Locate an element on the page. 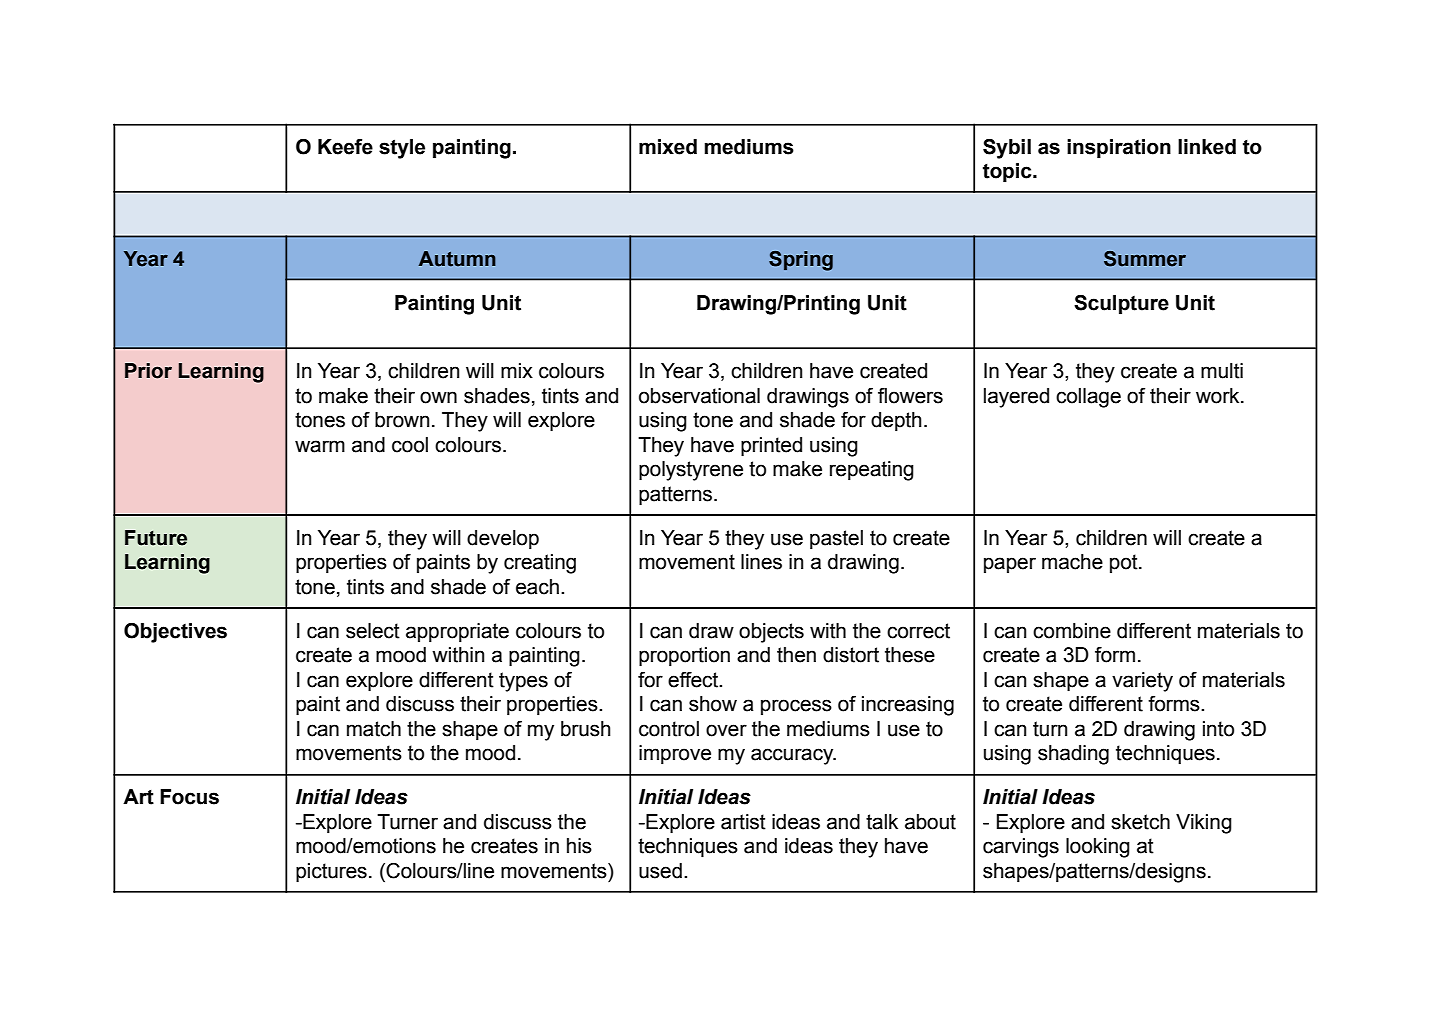 This document has width=1448, height=1025. observational is located at coordinates (699, 396).
